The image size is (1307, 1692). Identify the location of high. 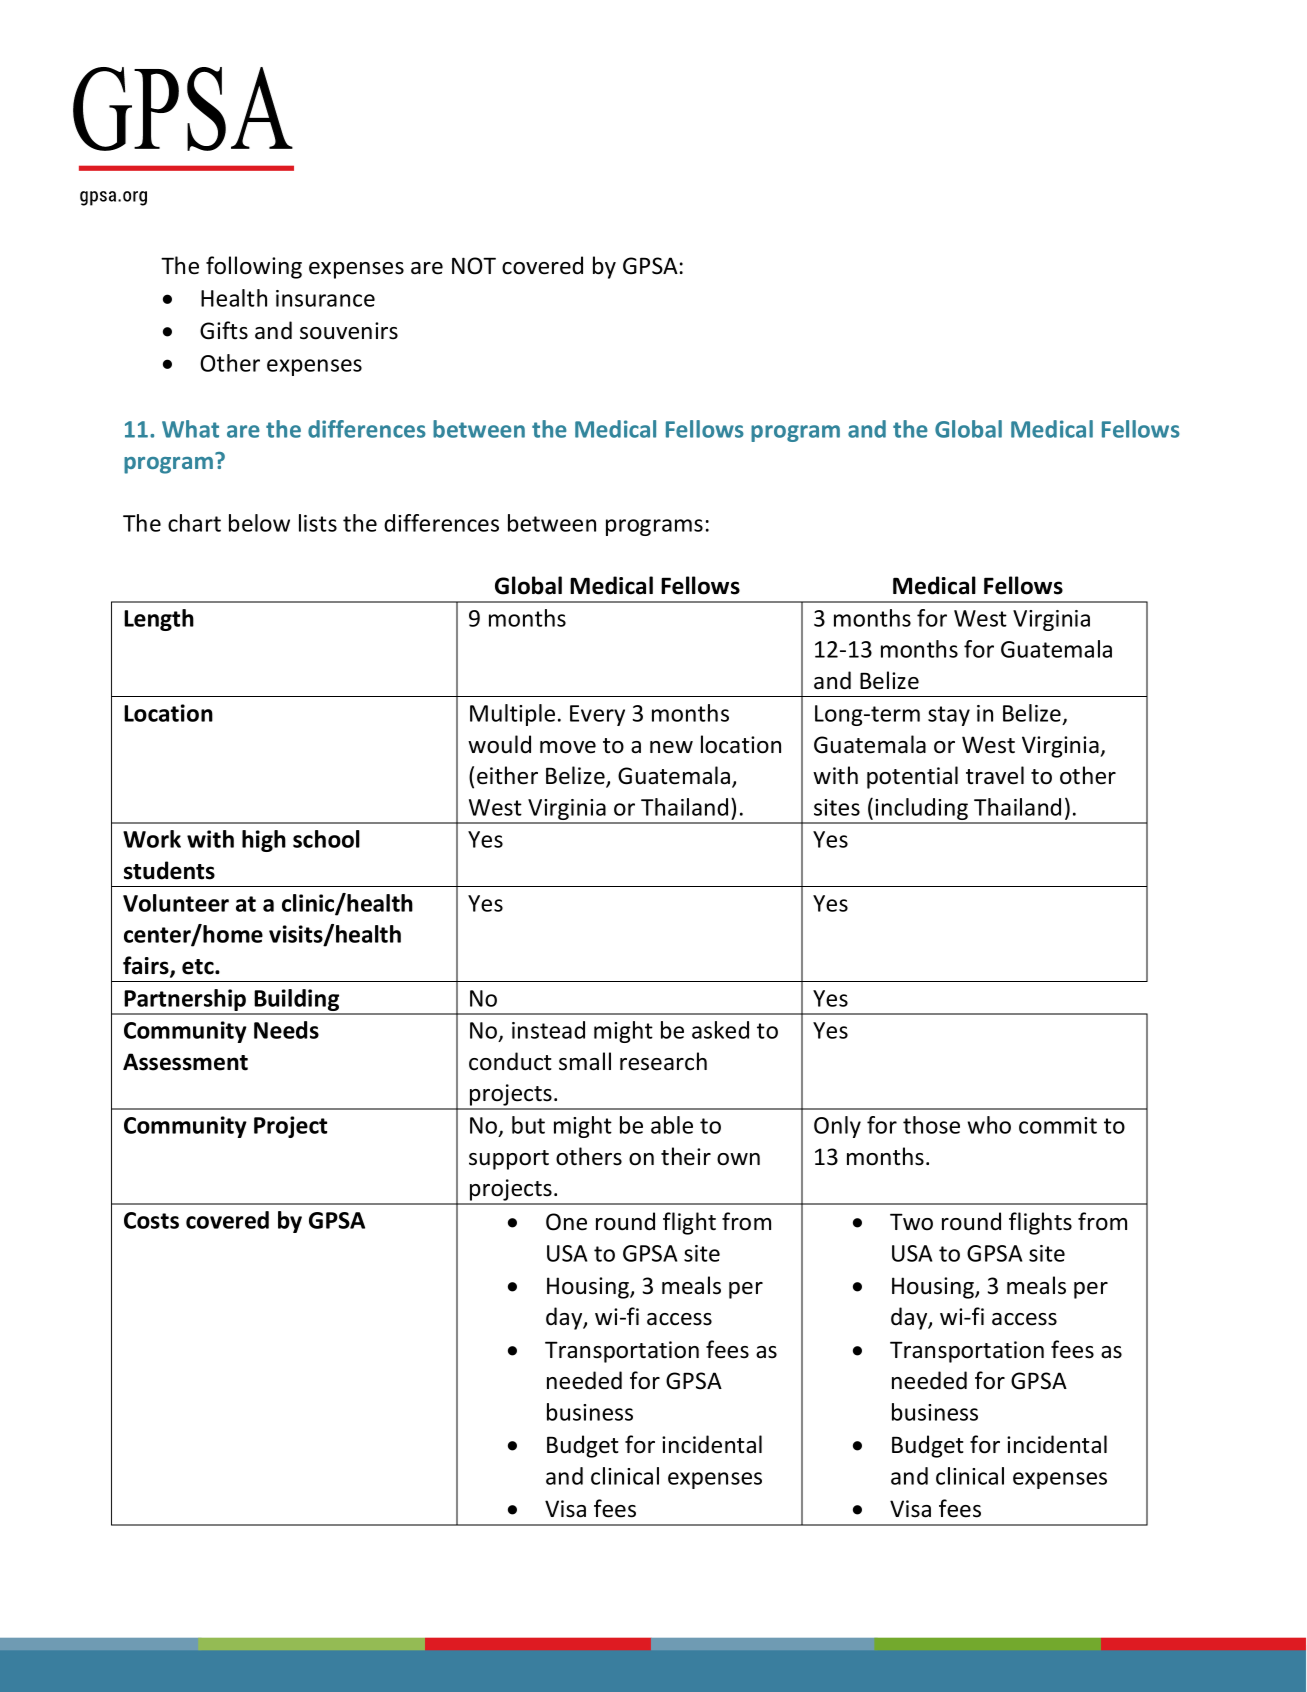
(264, 841).
